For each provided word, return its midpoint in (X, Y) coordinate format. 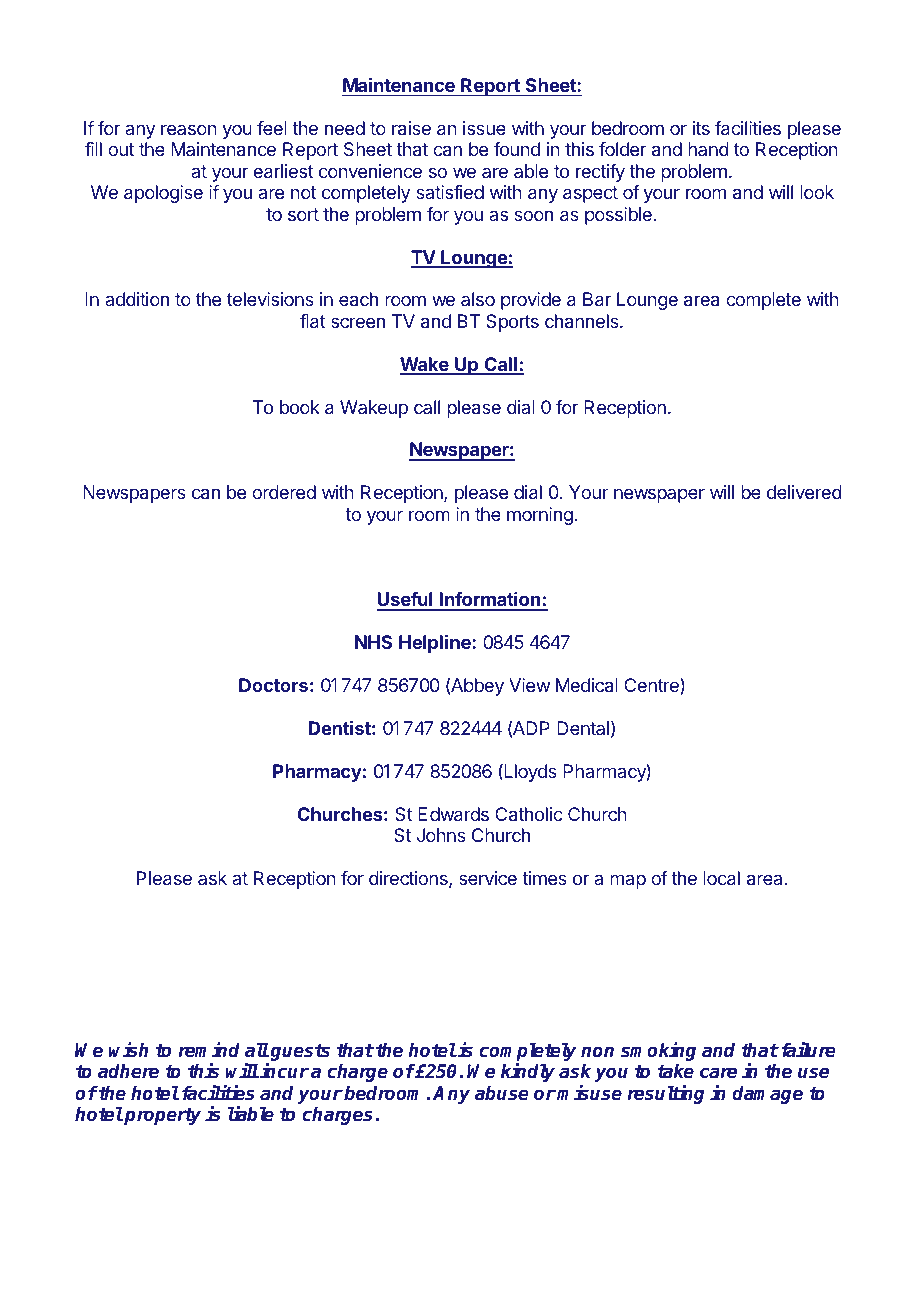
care (718, 1073)
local (721, 878)
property (162, 1116)
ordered (284, 492)
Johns (441, 835)
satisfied (450, 192)
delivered (804, 492)
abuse (501, 1093)
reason (189, 129)
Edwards (453, 814)
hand (708, 149)
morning (540, 516)
